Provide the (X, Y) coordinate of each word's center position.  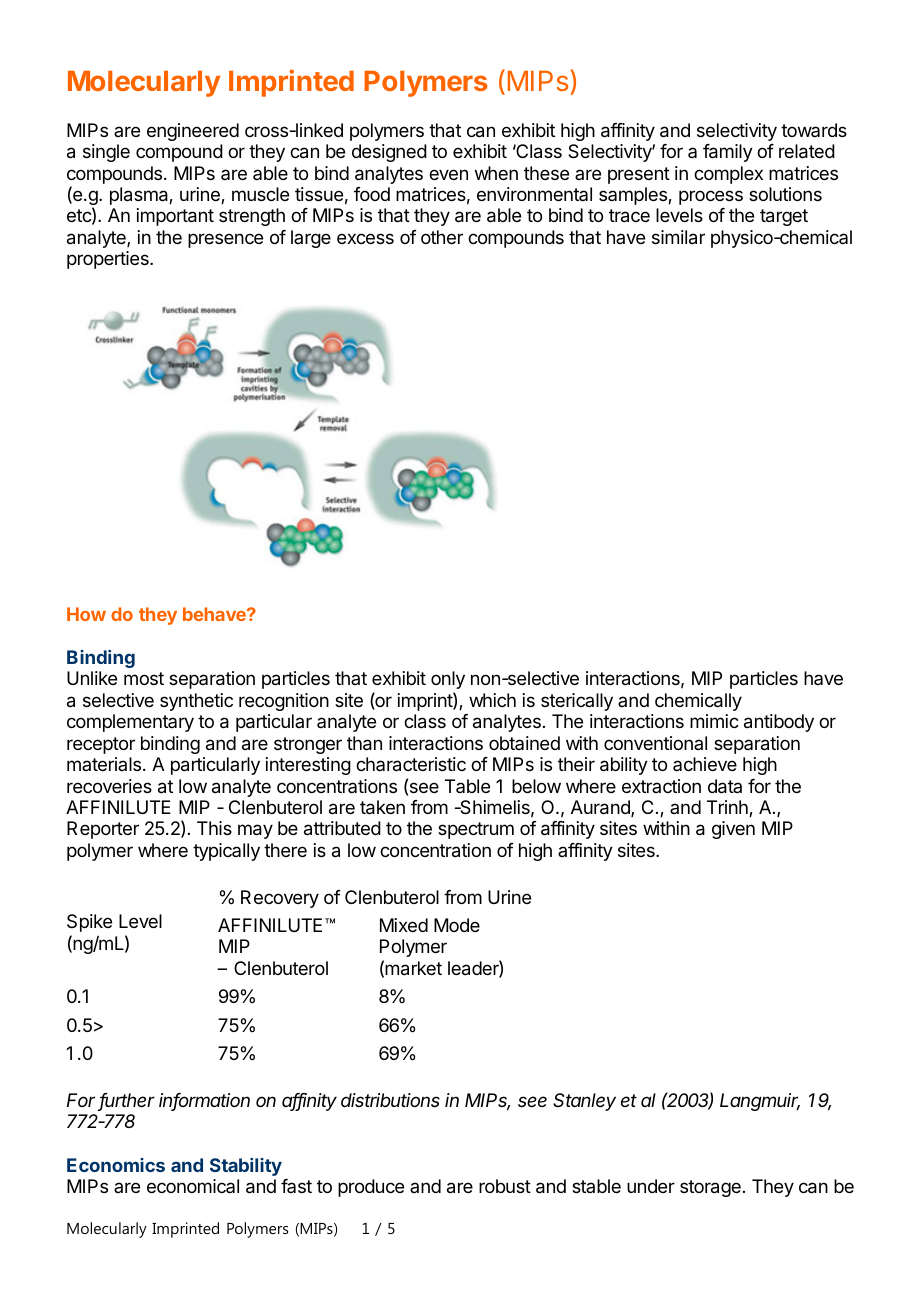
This (214, 828)
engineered (193, 132)
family (728, 153)
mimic (714, 721)
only (448, 680)
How (86, 614)
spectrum (476, 830)
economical (193, 1186)
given (733, 830)
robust (505, 1186)
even (448, 174)
